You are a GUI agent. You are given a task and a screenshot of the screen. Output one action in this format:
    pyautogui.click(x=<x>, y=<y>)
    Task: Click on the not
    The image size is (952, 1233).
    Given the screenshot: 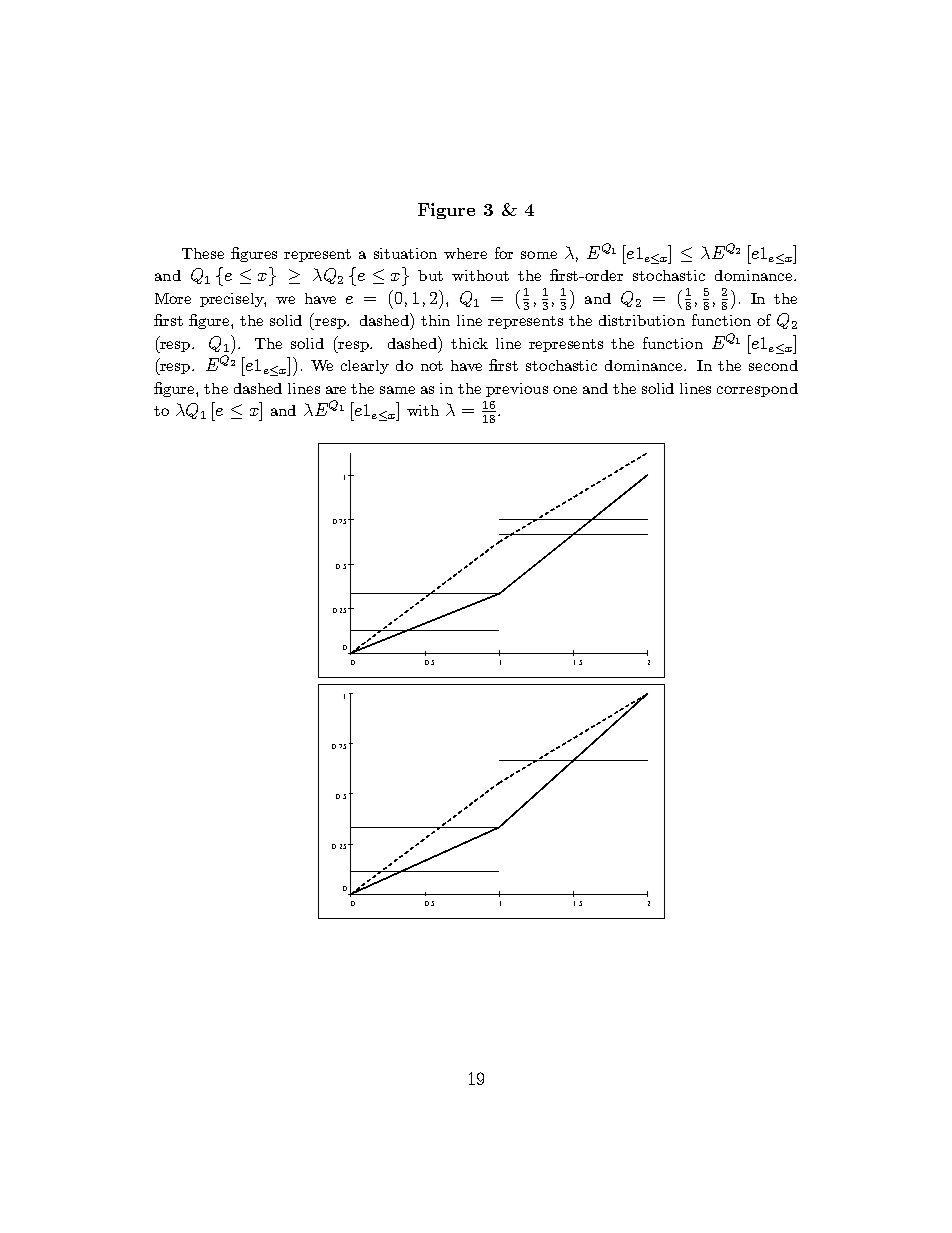 What is the action you would take?
    pyautogui.click(x=432, y=366)
